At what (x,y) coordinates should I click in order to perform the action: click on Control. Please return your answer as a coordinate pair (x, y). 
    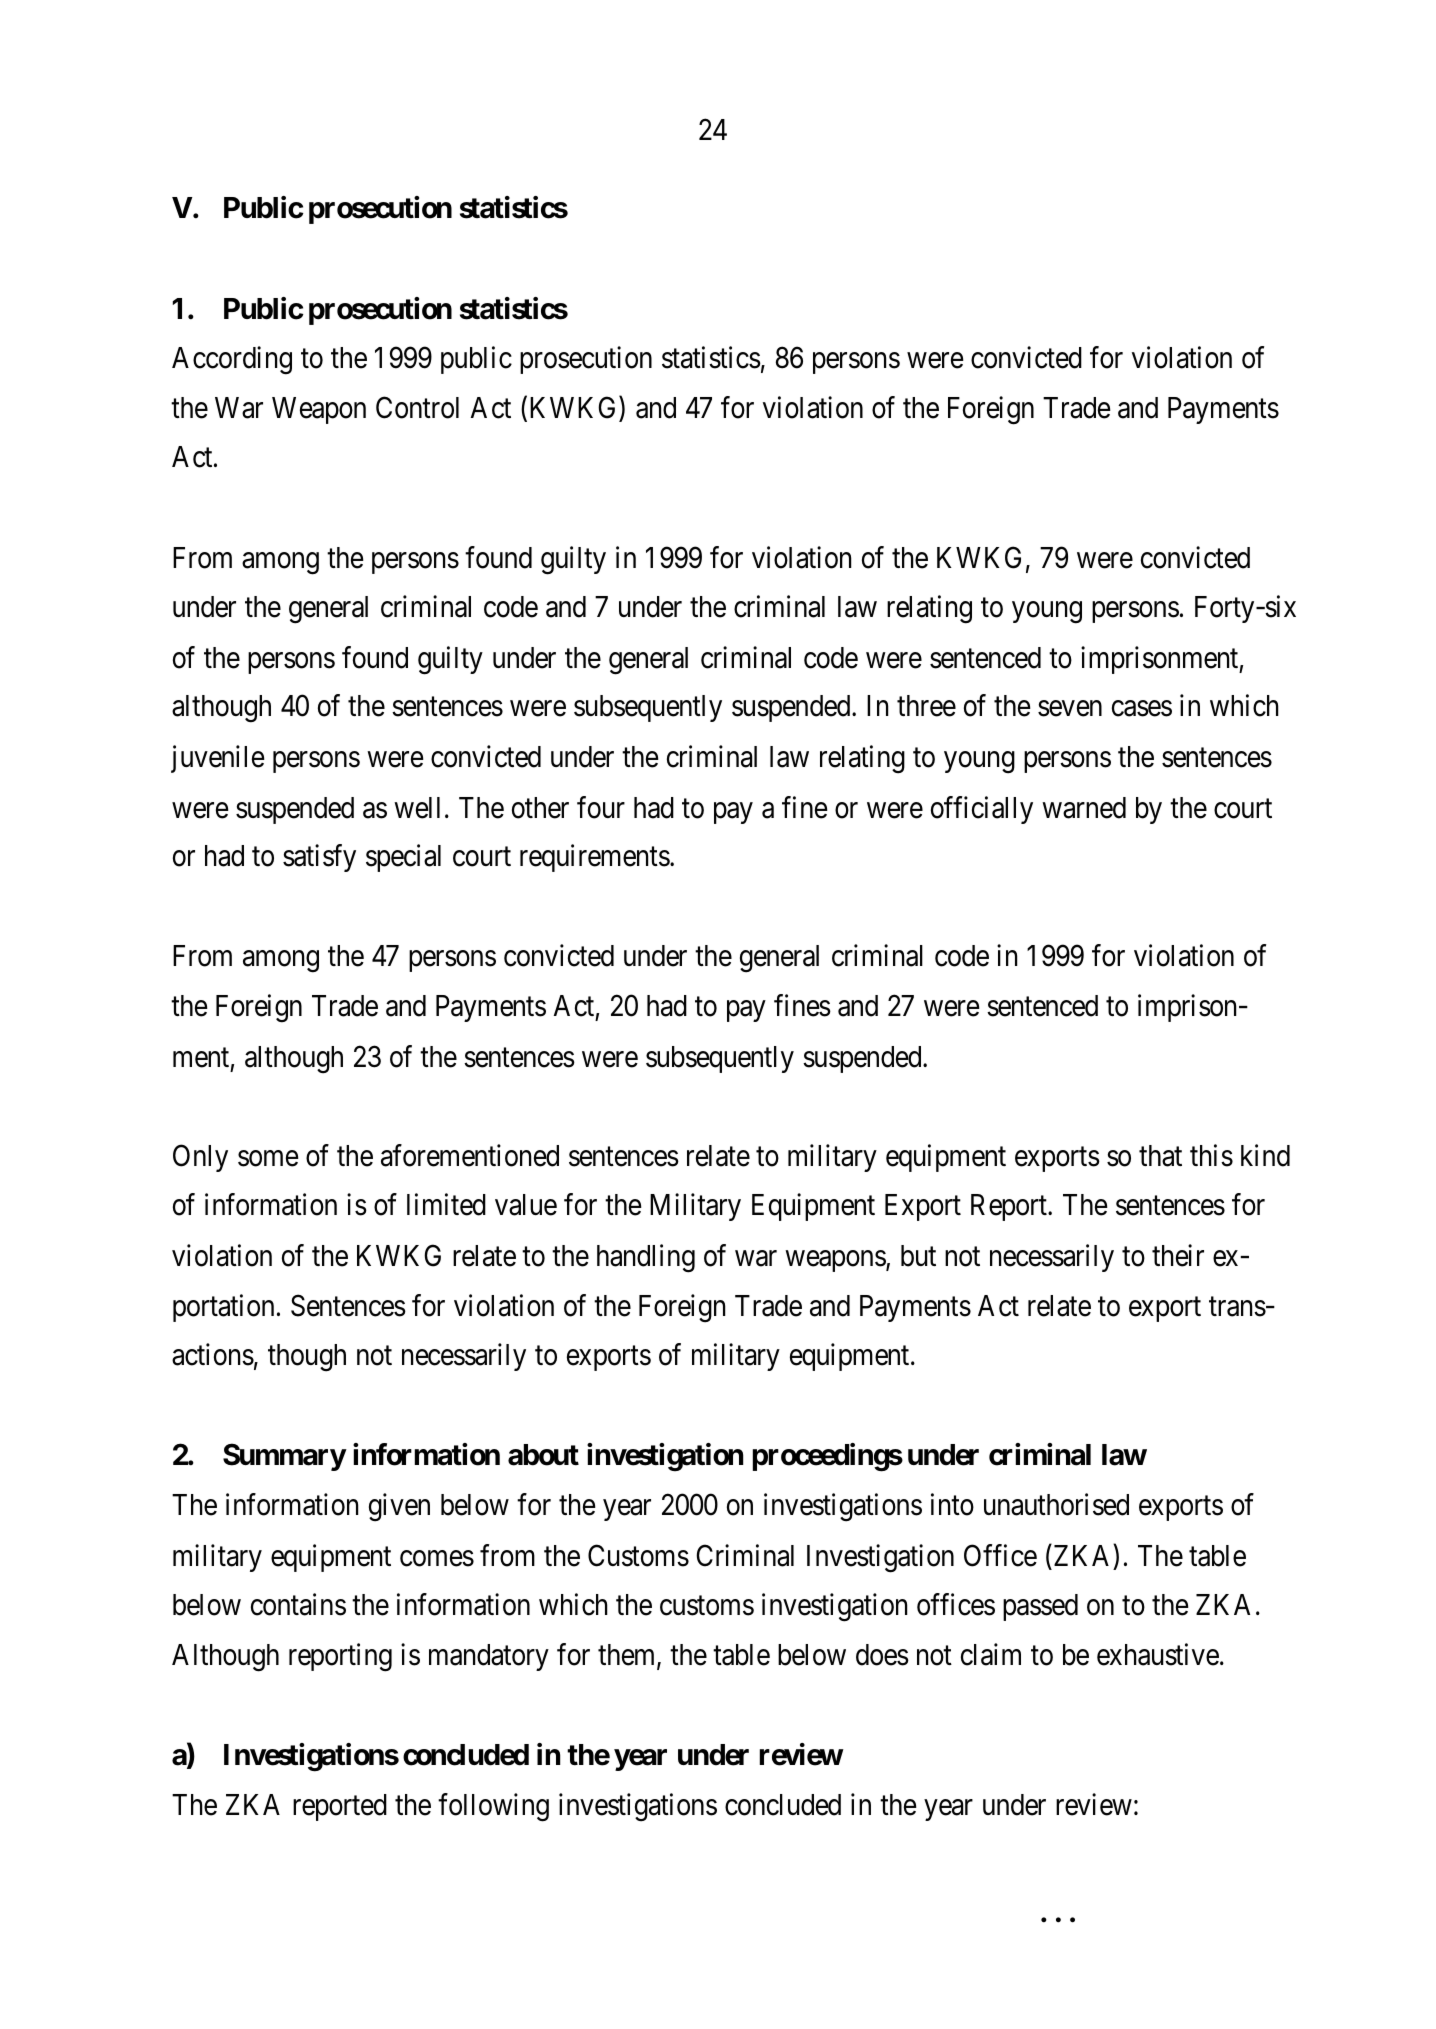
    Looking at the image, I should click on (417, 407).
